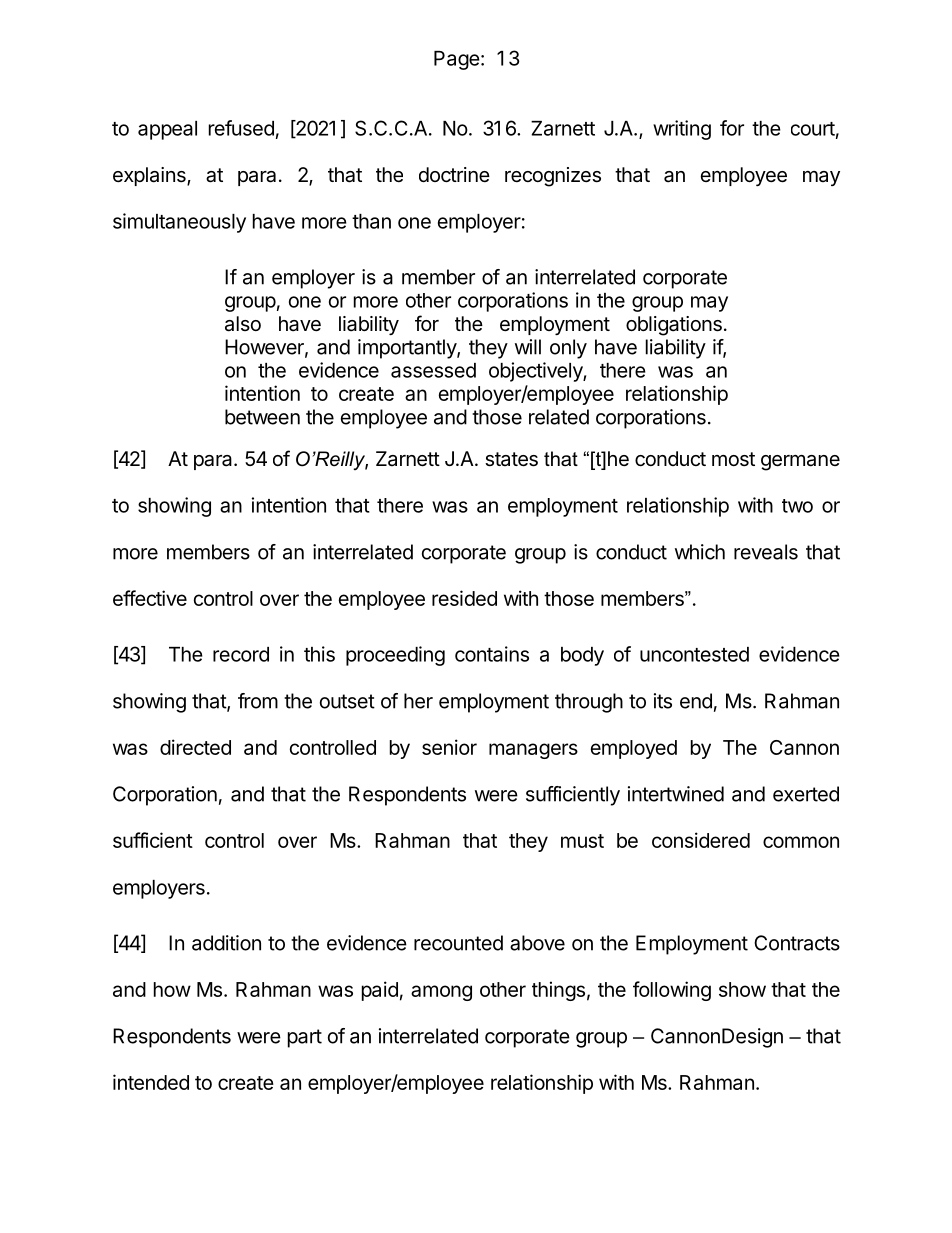 Image resolution: width=952 pixels, height=1233 pixels. I want to click on addition, so click(226, 943).
